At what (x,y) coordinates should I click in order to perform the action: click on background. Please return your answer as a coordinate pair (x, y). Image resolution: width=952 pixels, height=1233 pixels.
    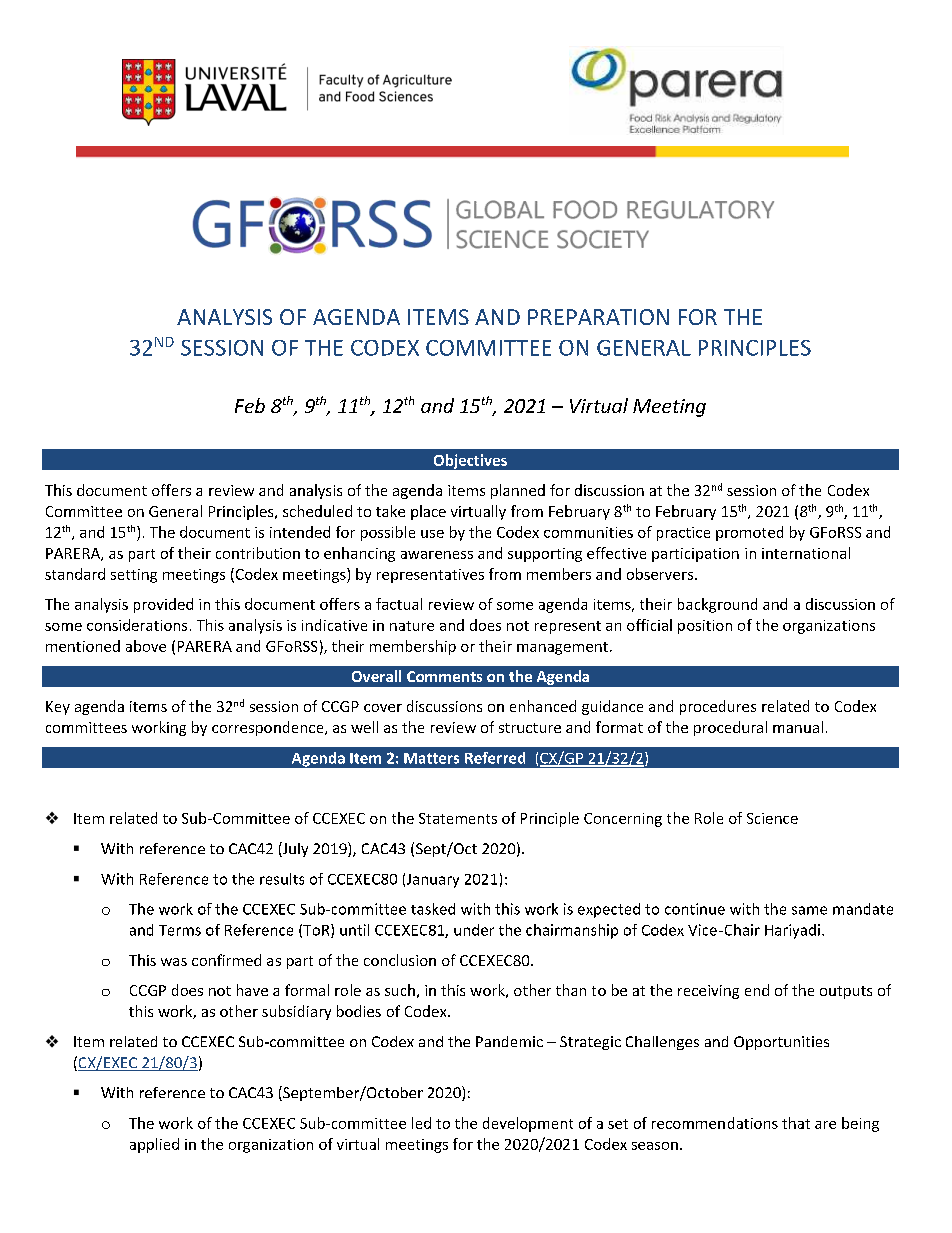
    Looking at the image, I should click on (717, 605).
